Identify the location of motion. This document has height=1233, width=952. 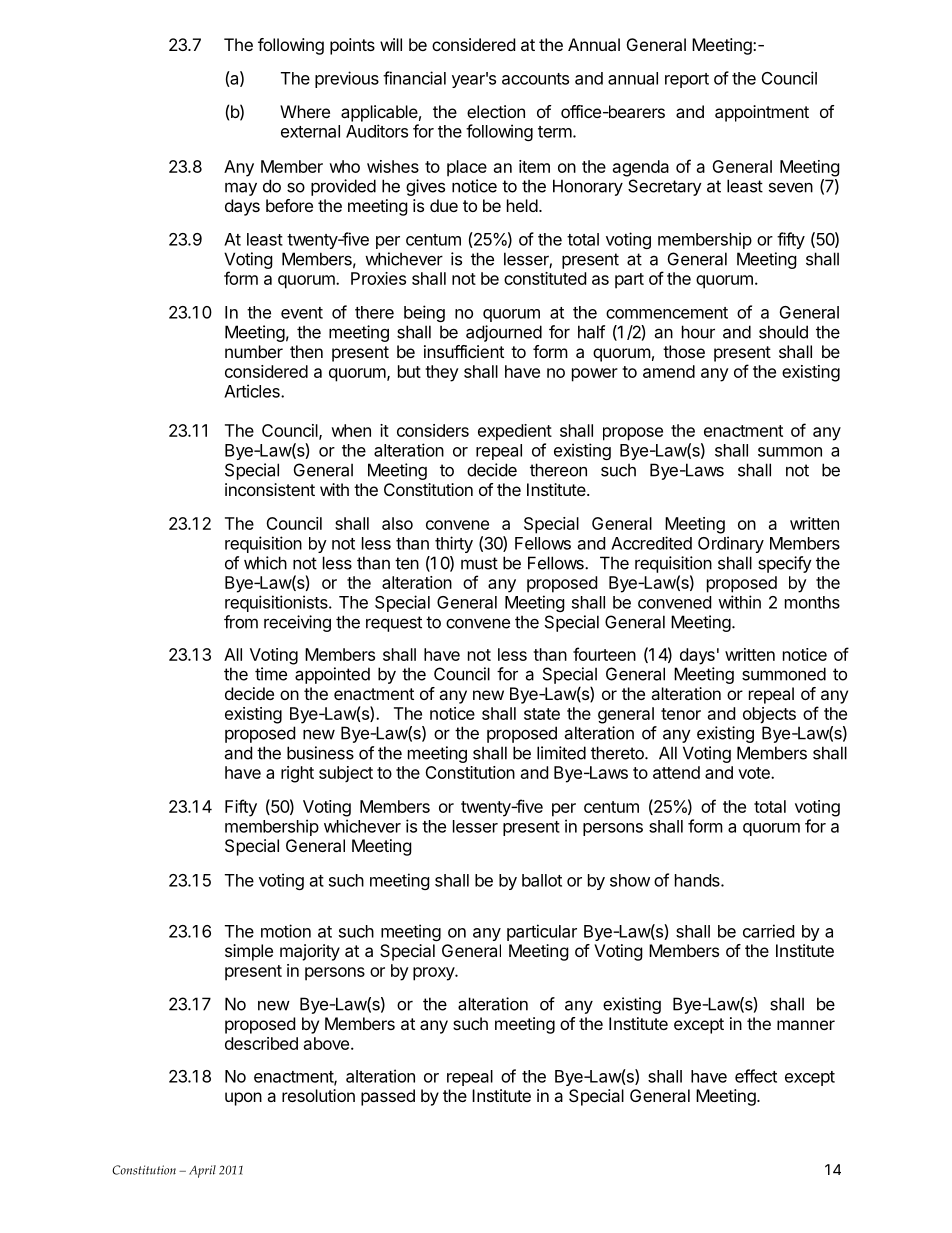
(286, 931).
